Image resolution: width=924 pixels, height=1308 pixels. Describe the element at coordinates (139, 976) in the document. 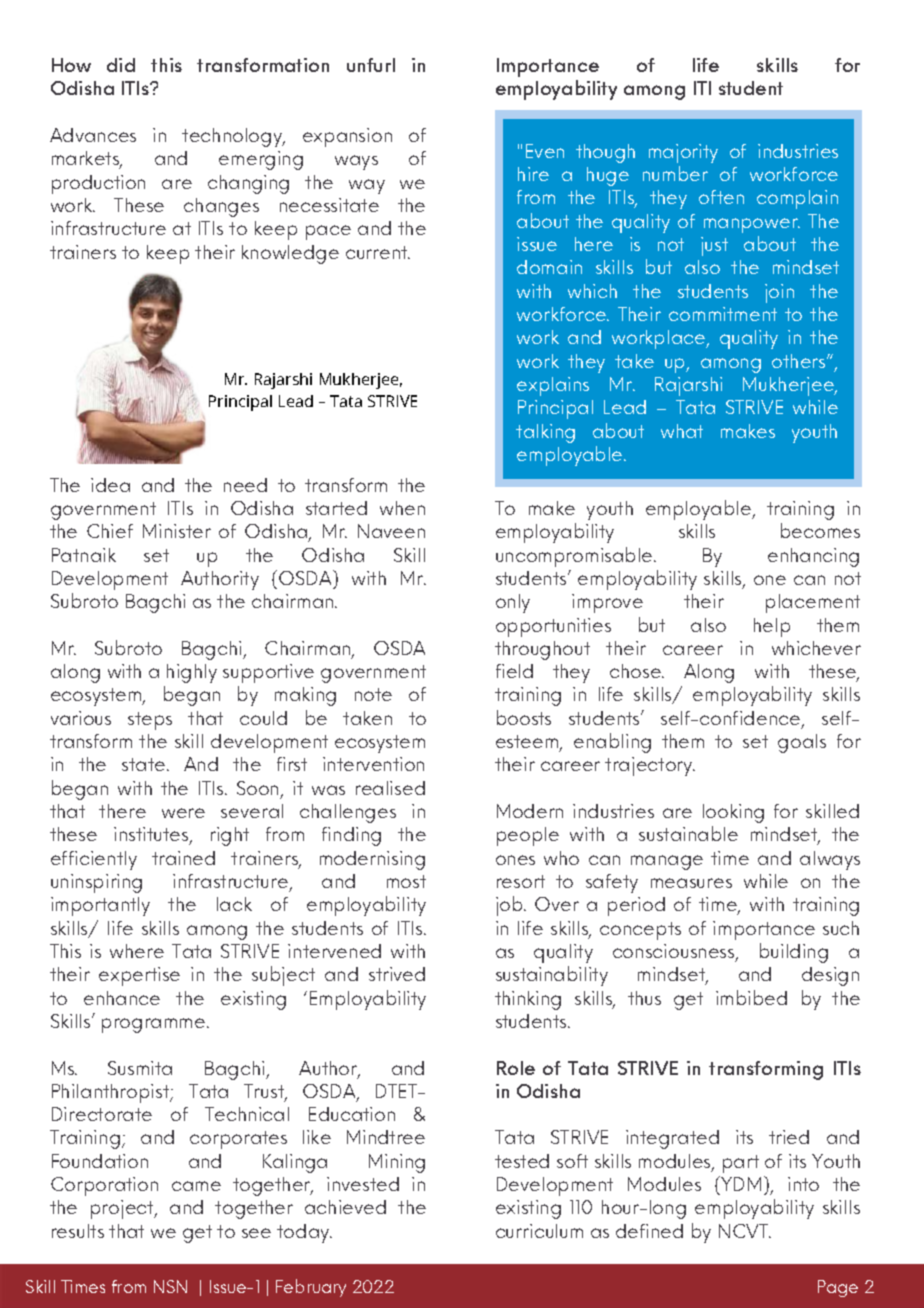

I see `expertise` at that location.
